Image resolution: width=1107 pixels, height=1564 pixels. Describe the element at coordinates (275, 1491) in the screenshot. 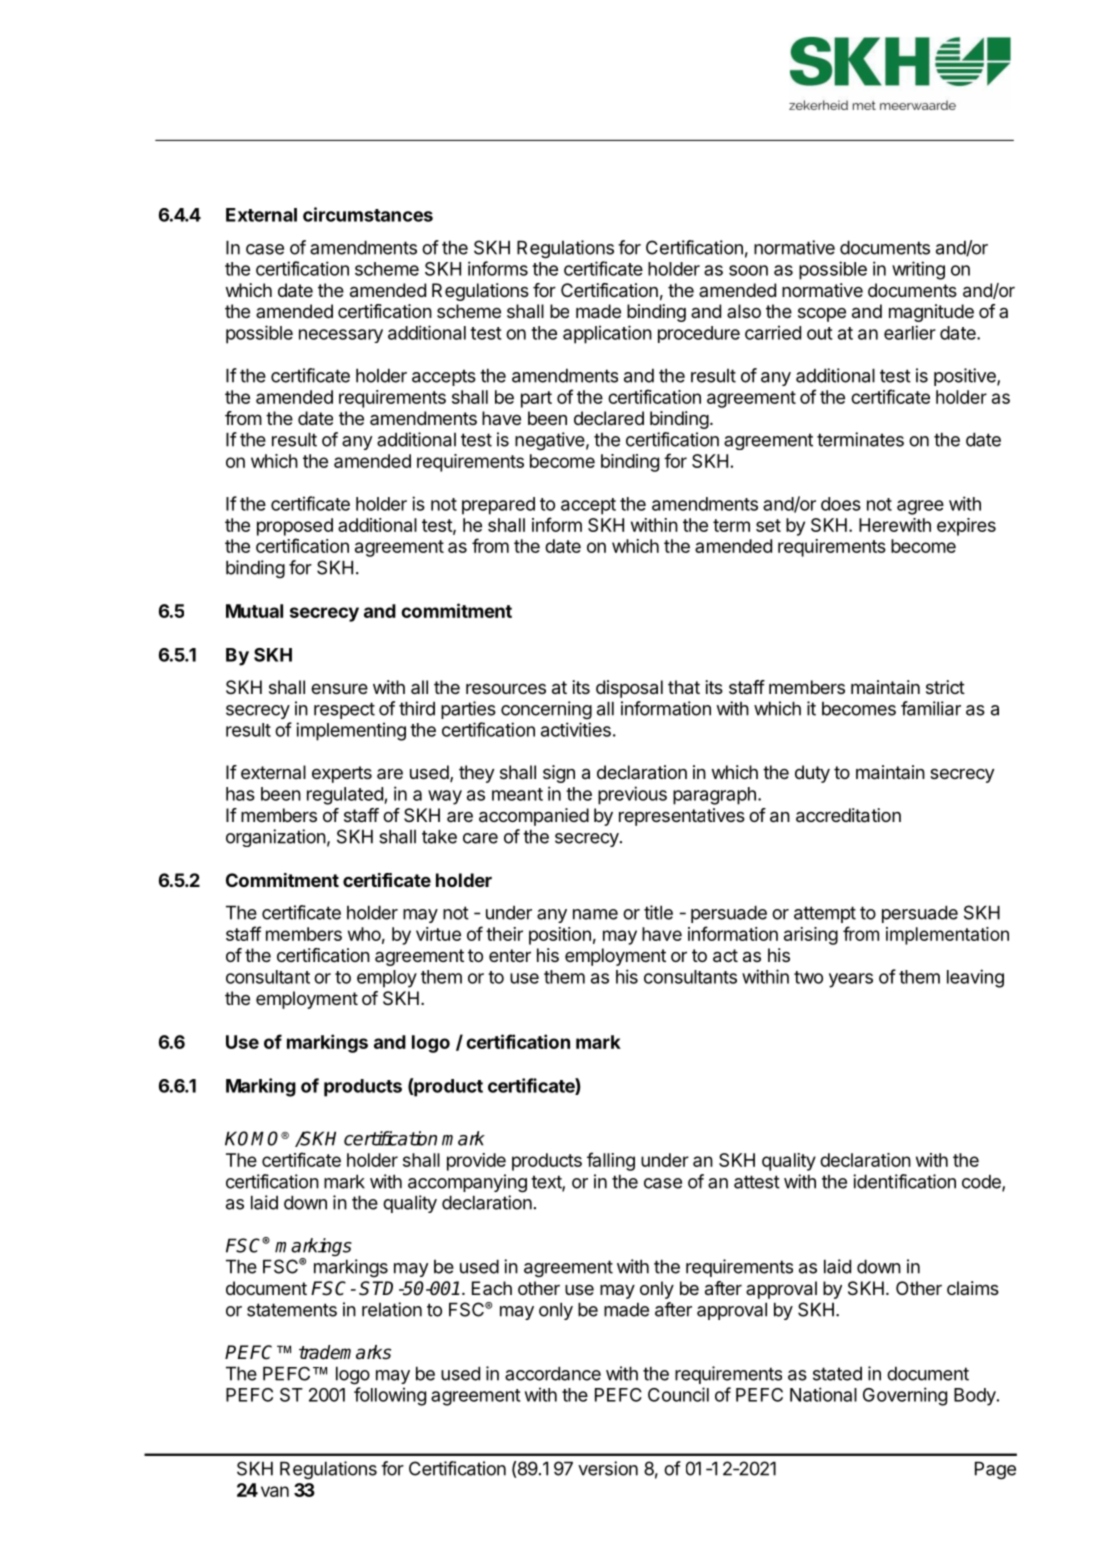

I see `van` at that location.
